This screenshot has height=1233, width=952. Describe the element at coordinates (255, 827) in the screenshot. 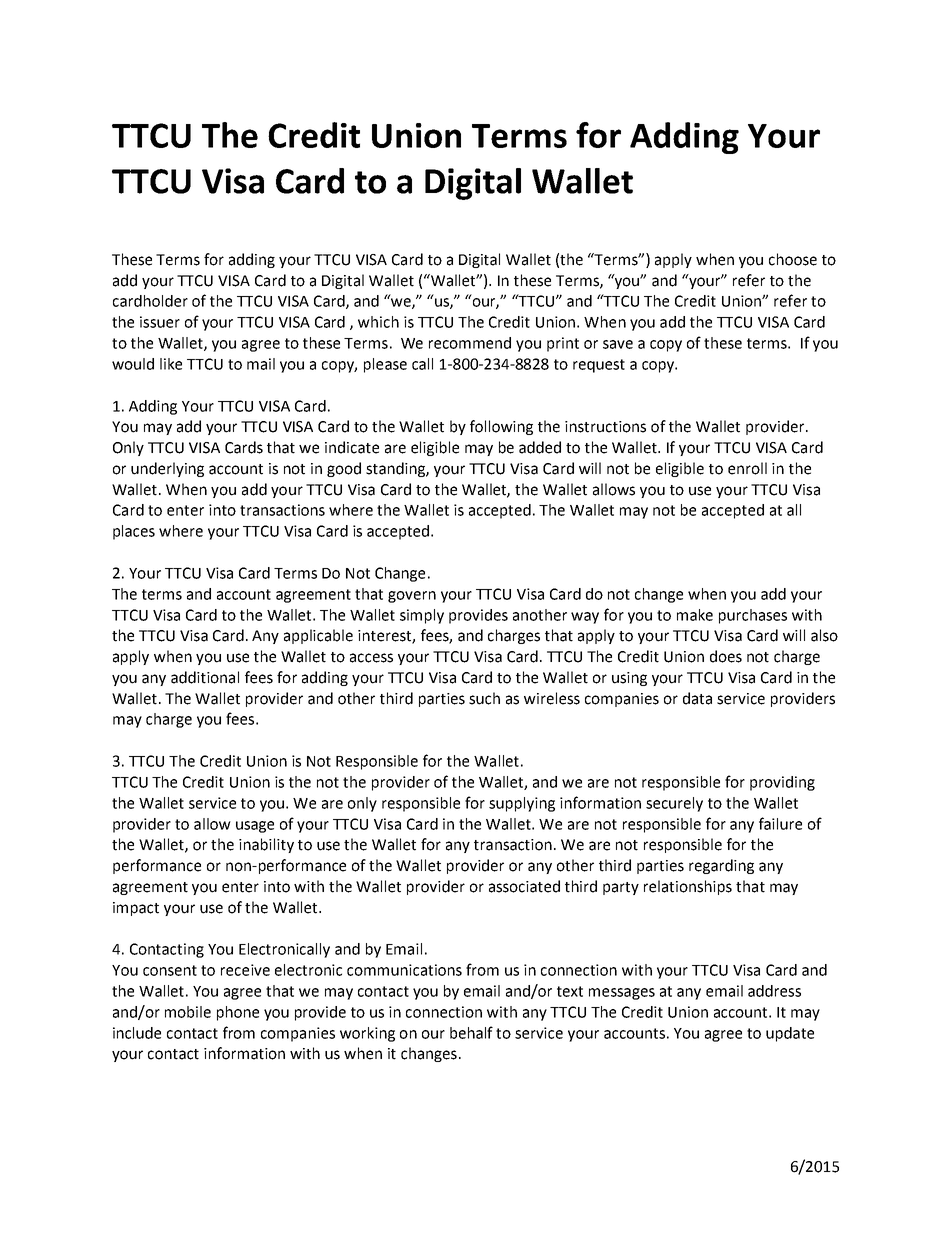

I see `usage` at that location.
